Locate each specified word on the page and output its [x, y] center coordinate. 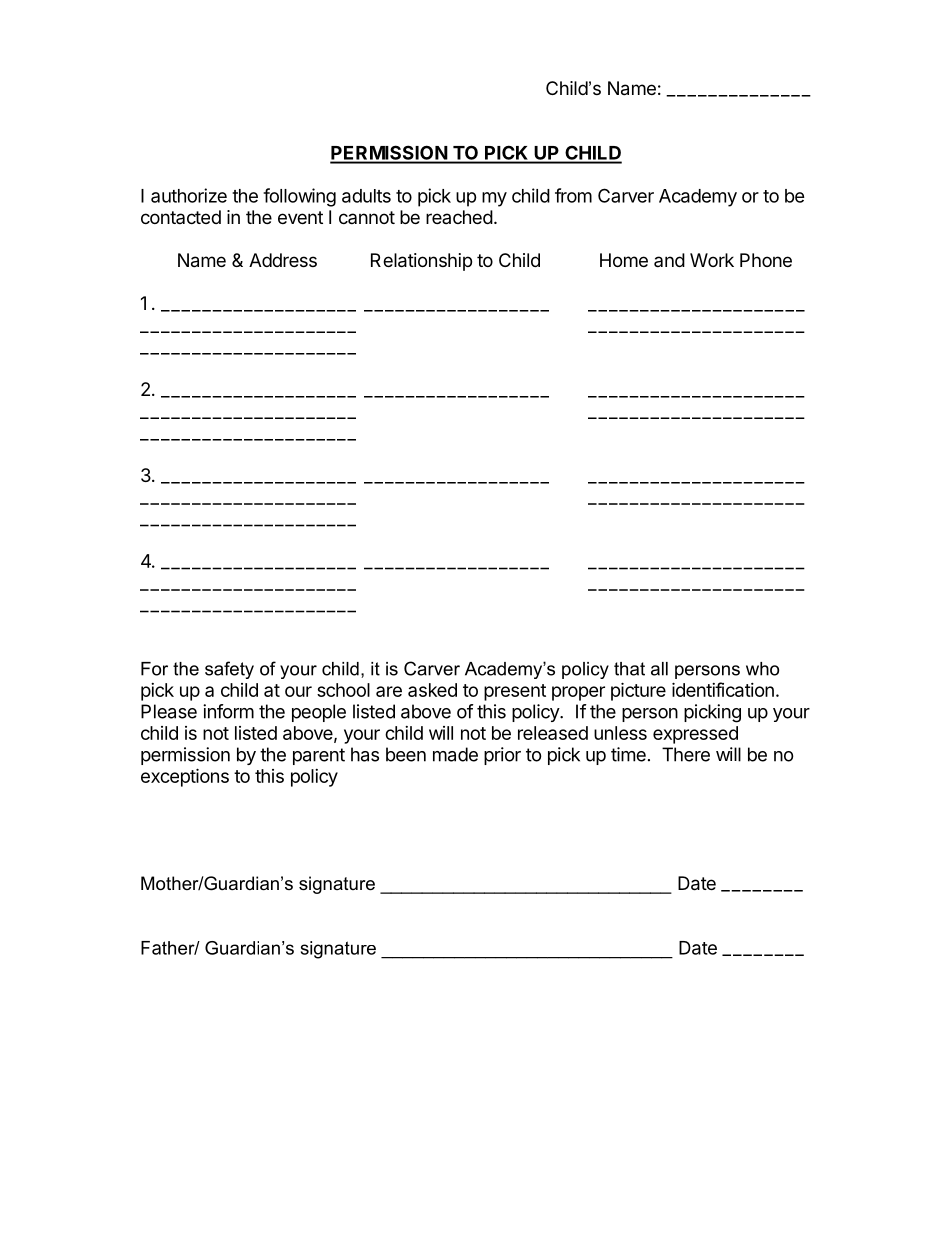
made [455, 754]
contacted [181, 217]
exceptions [185, 777]
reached [459, 217]
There [686, 754]
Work [712, 260]
